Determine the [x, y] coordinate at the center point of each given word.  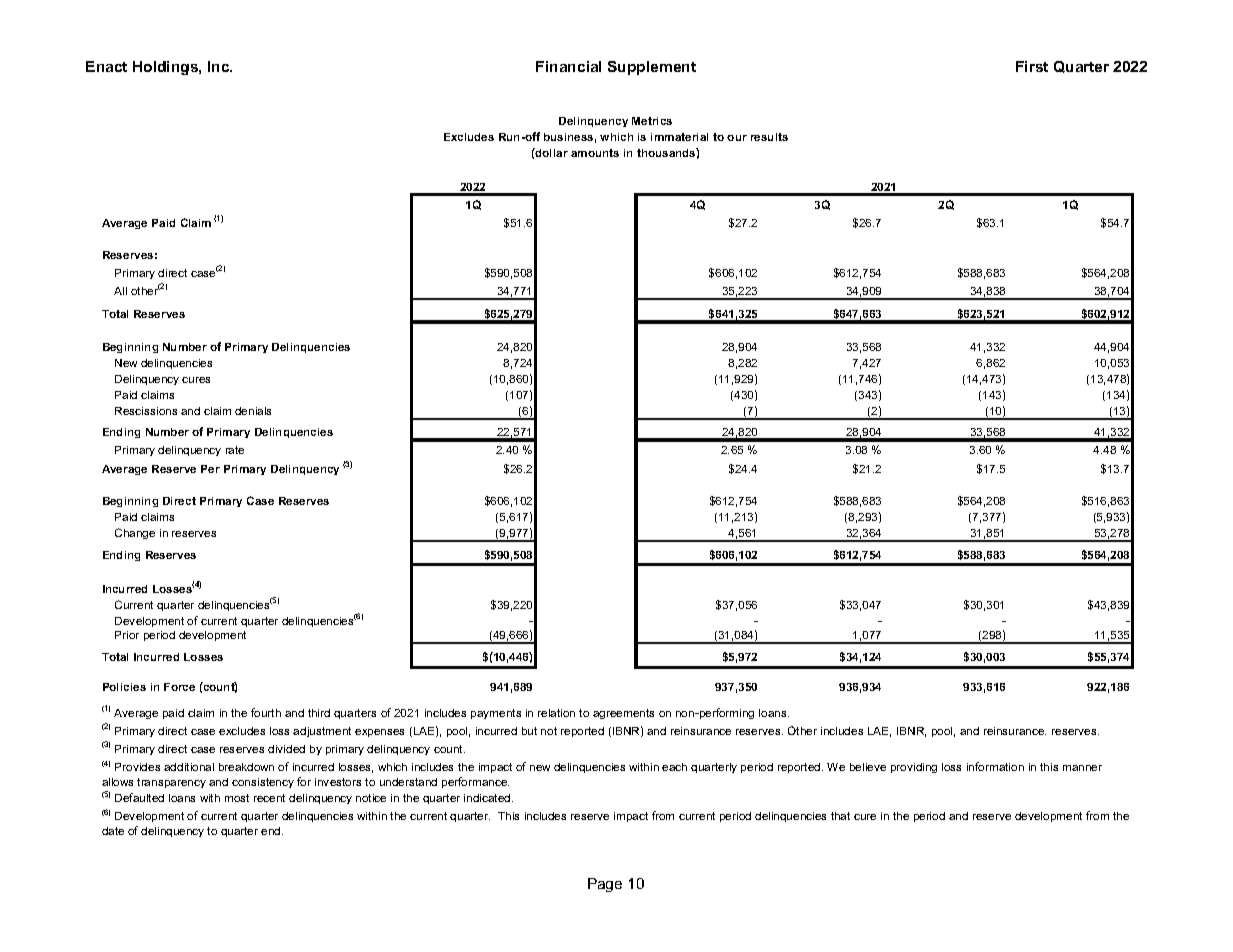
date [113, 831]
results [769, 137]
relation [556, 713]
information [995, 766]
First [1032, 66]
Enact [106, 66]
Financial [568, 66]
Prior [127, 635]
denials [253, 411]
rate [235, 450]
